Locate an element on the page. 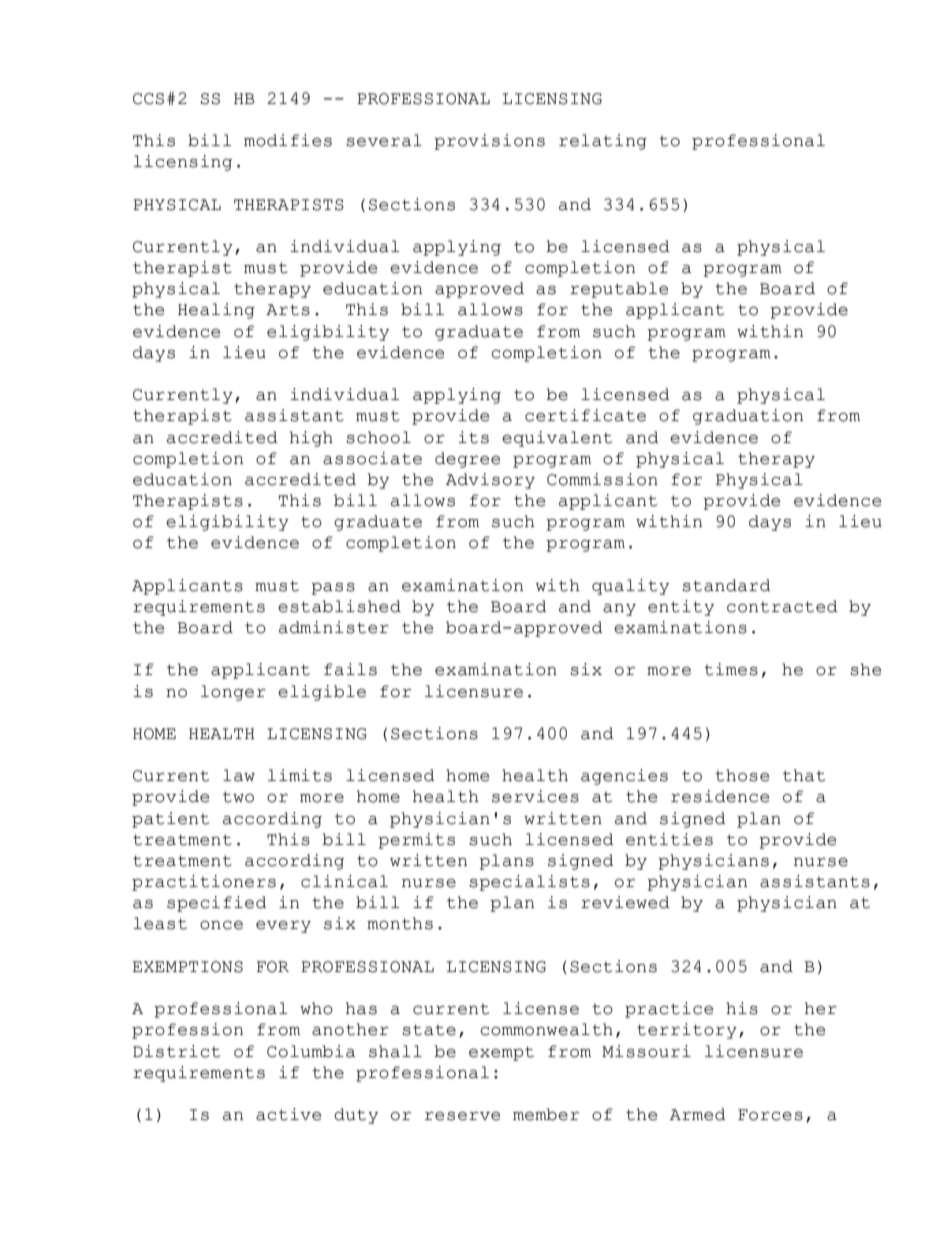 The height and width of the document is (1233, 952). longer is located at coordinates (233, 693).
